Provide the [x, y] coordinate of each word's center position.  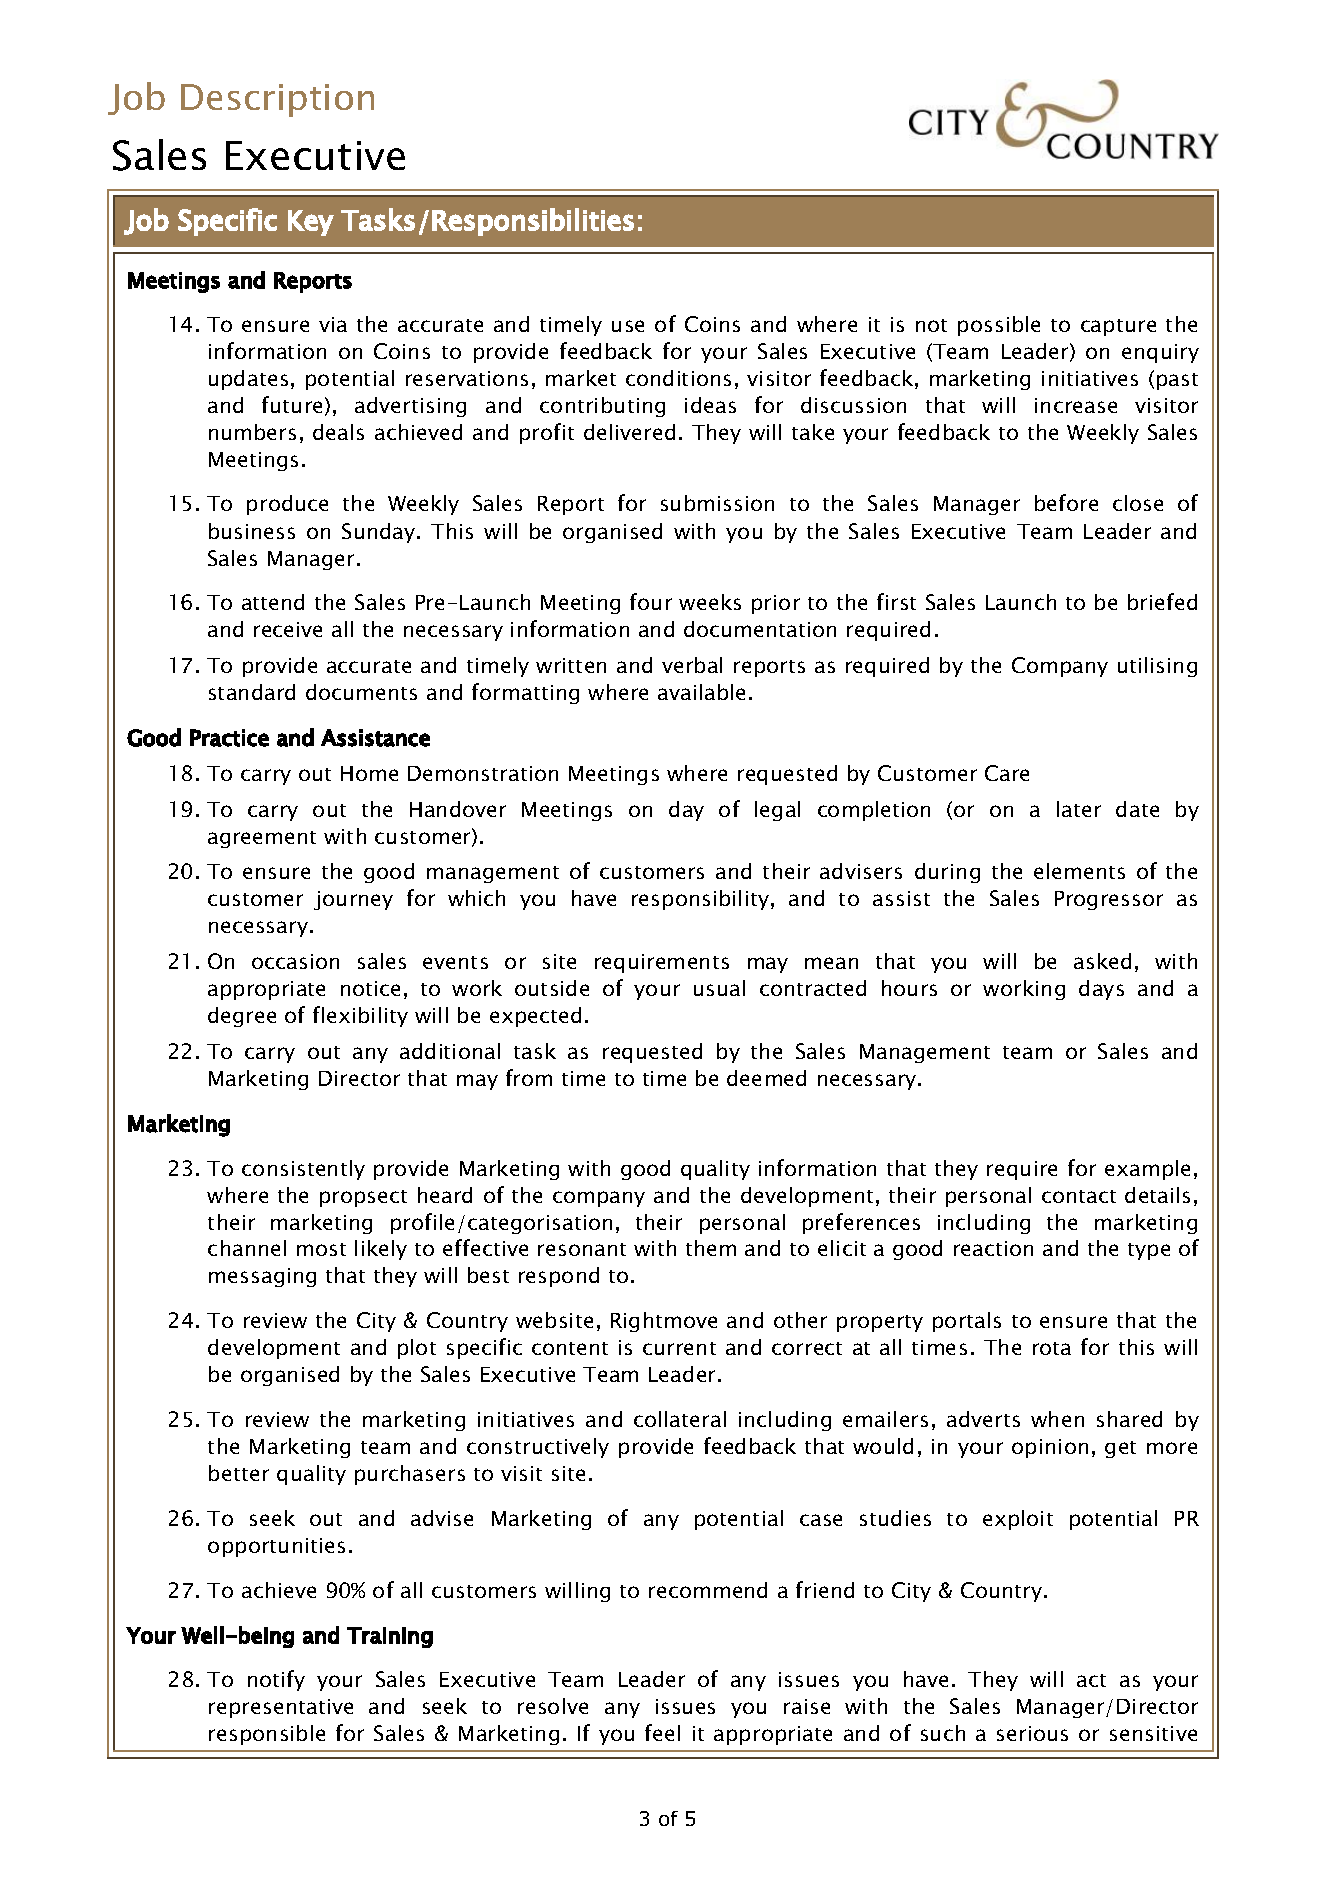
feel [662, 1732]
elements [1079, 871]
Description [277, 100]
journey [353, 900]
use [628, 326]
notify [276, 1680]
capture [1118, 327]
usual [719, 988]
